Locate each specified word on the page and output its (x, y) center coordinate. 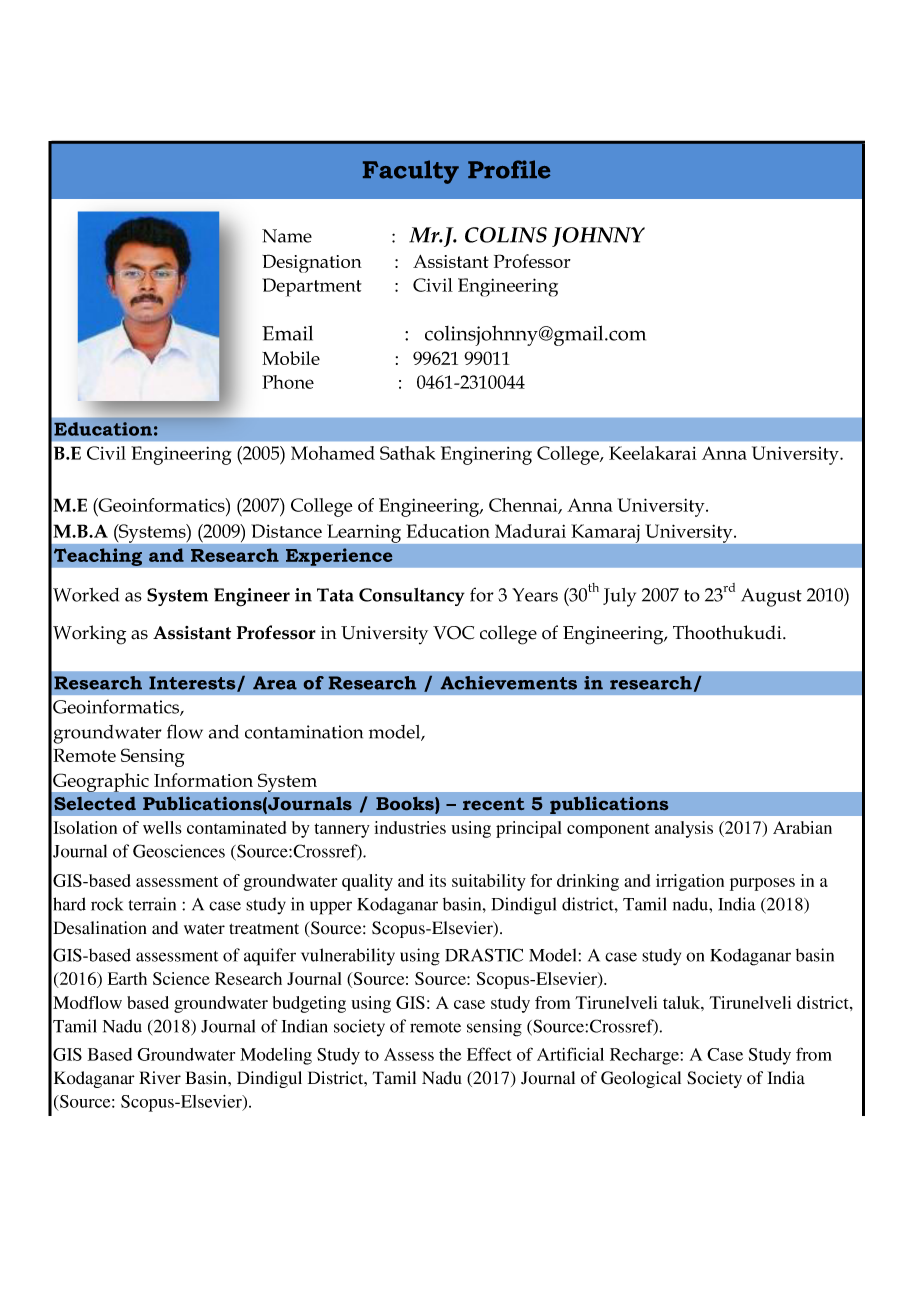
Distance (286, 531)
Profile (509, 169)
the (450, 1054)
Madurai (530, 531)
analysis (684, 829)
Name (287, 236)
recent (493, 804)
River (160, 1077)
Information (203, 780)
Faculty (411, 172)
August (771, 597)
